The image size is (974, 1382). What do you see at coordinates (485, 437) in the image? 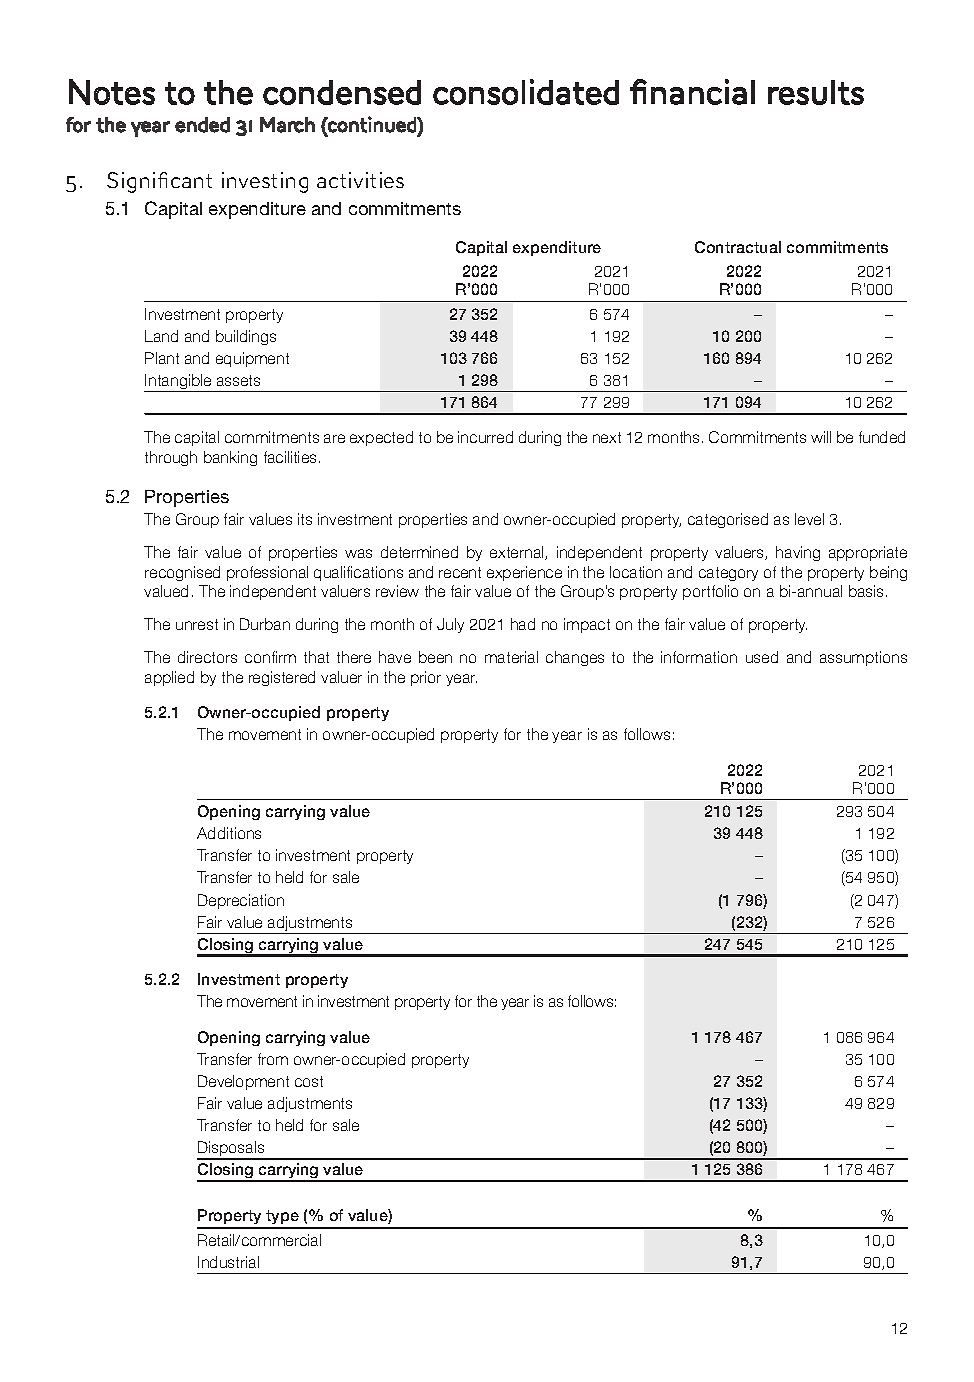
I see `incurred` at bounding box center [485, 437].
